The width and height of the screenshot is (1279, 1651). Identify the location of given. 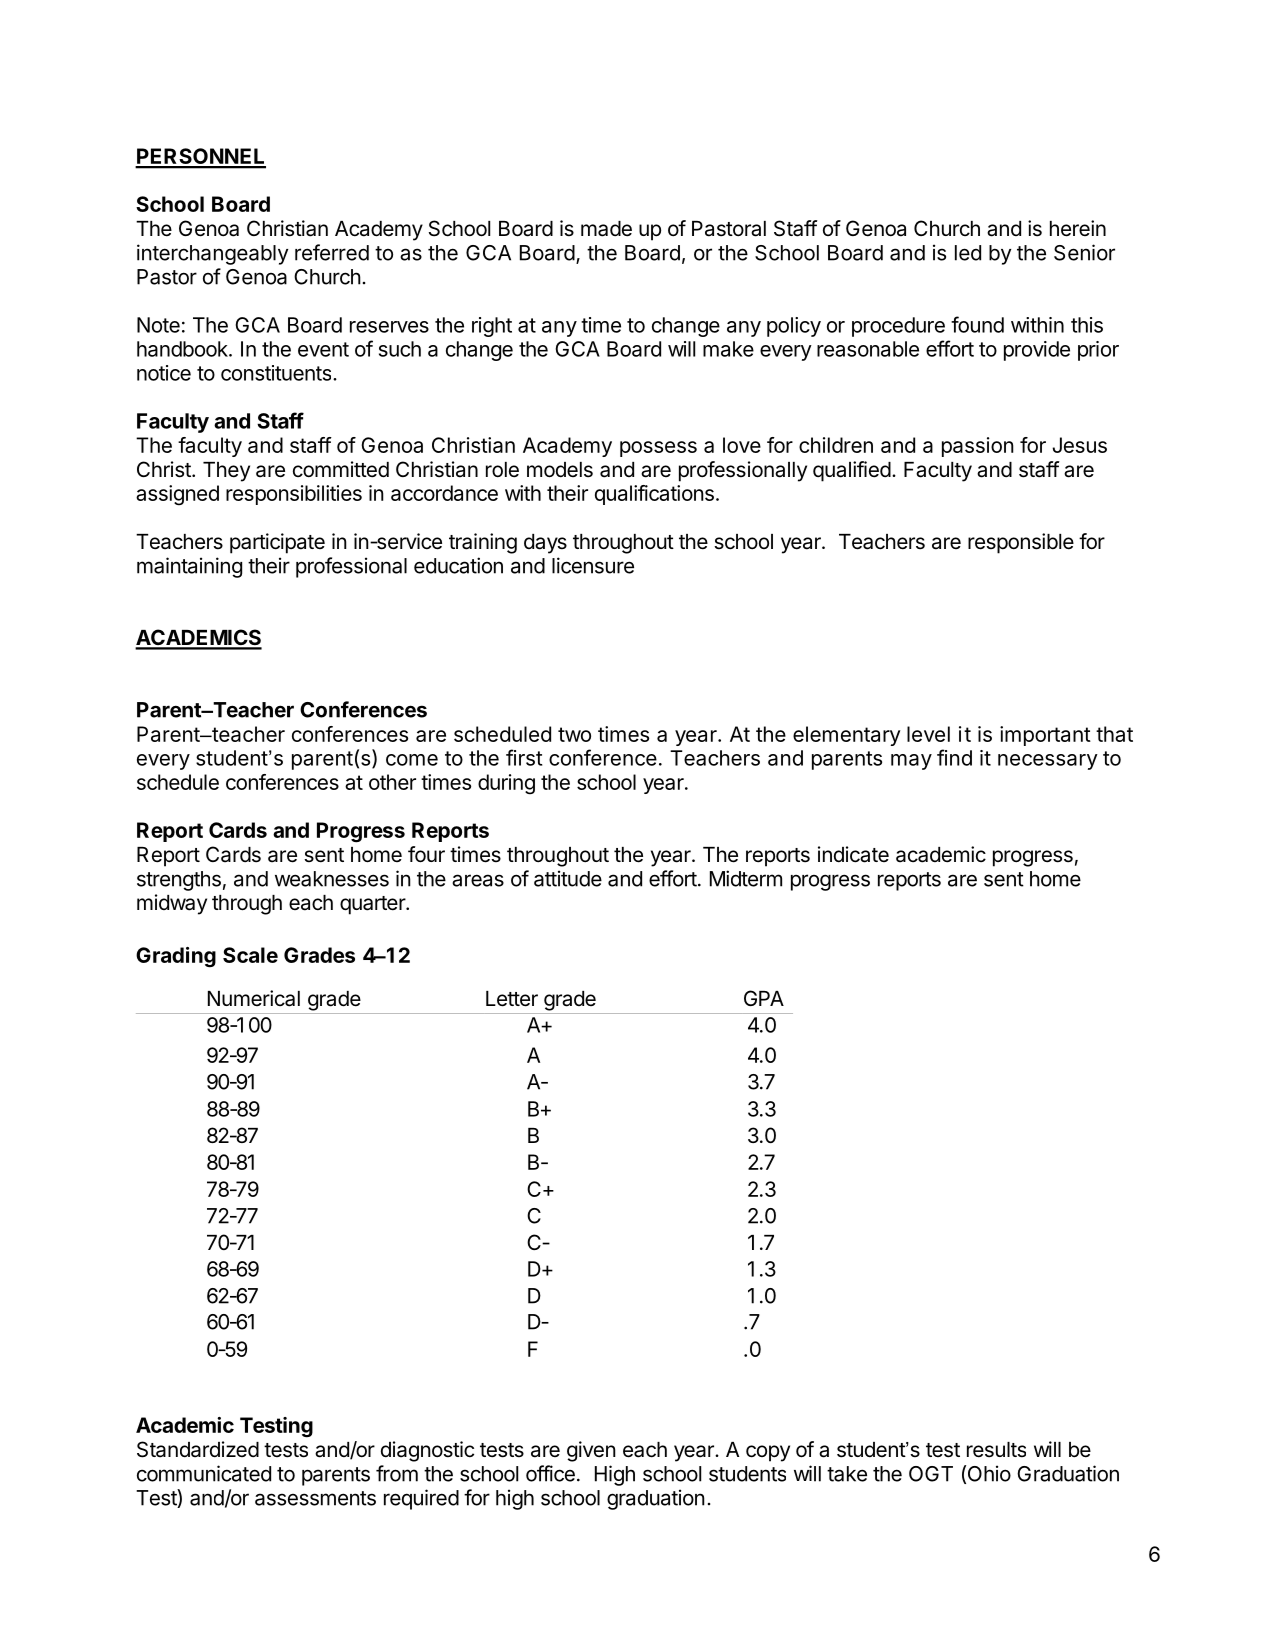
(591, 1451).
